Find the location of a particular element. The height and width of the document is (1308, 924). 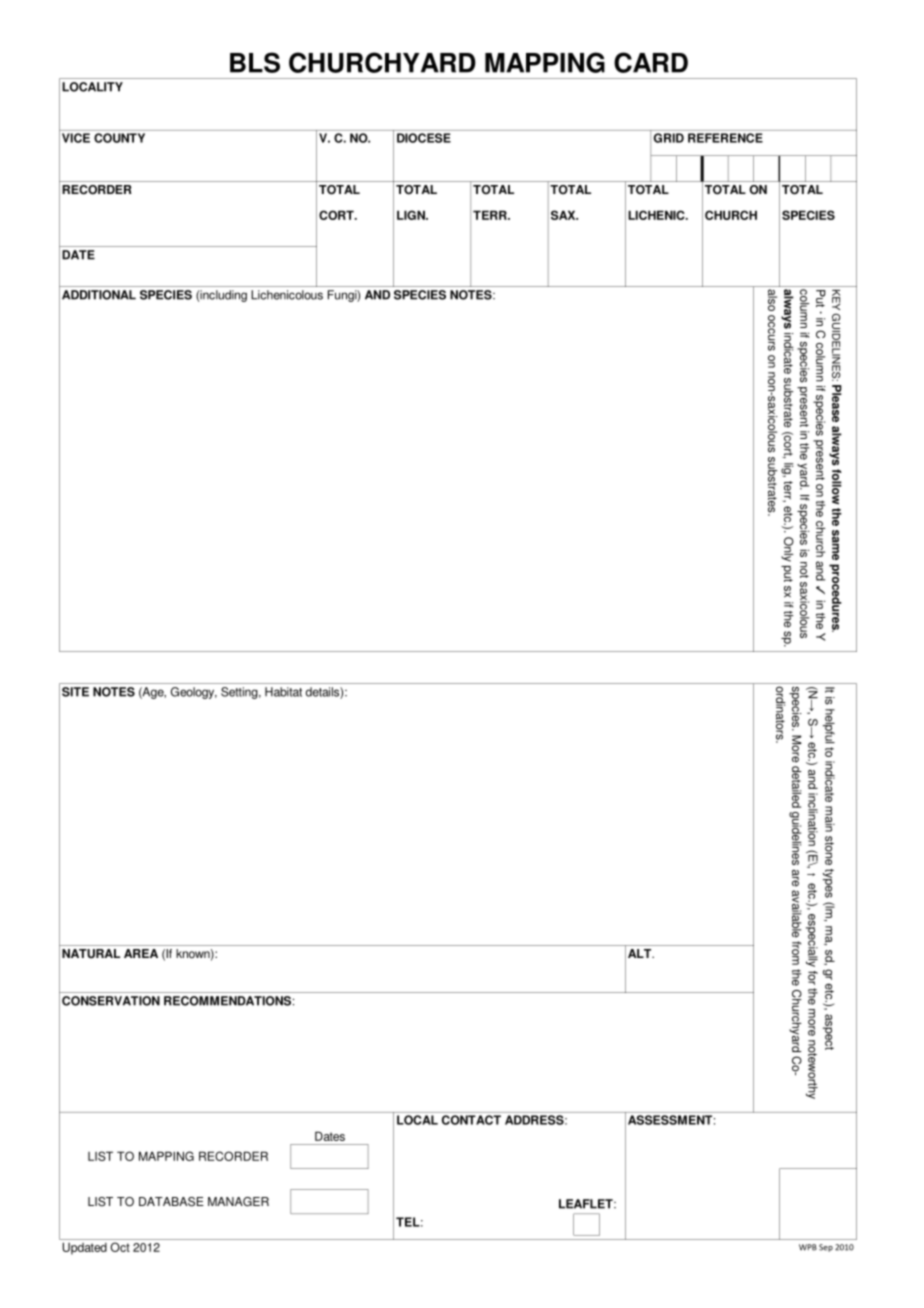

CARD is located at coordinates (651, 62).
